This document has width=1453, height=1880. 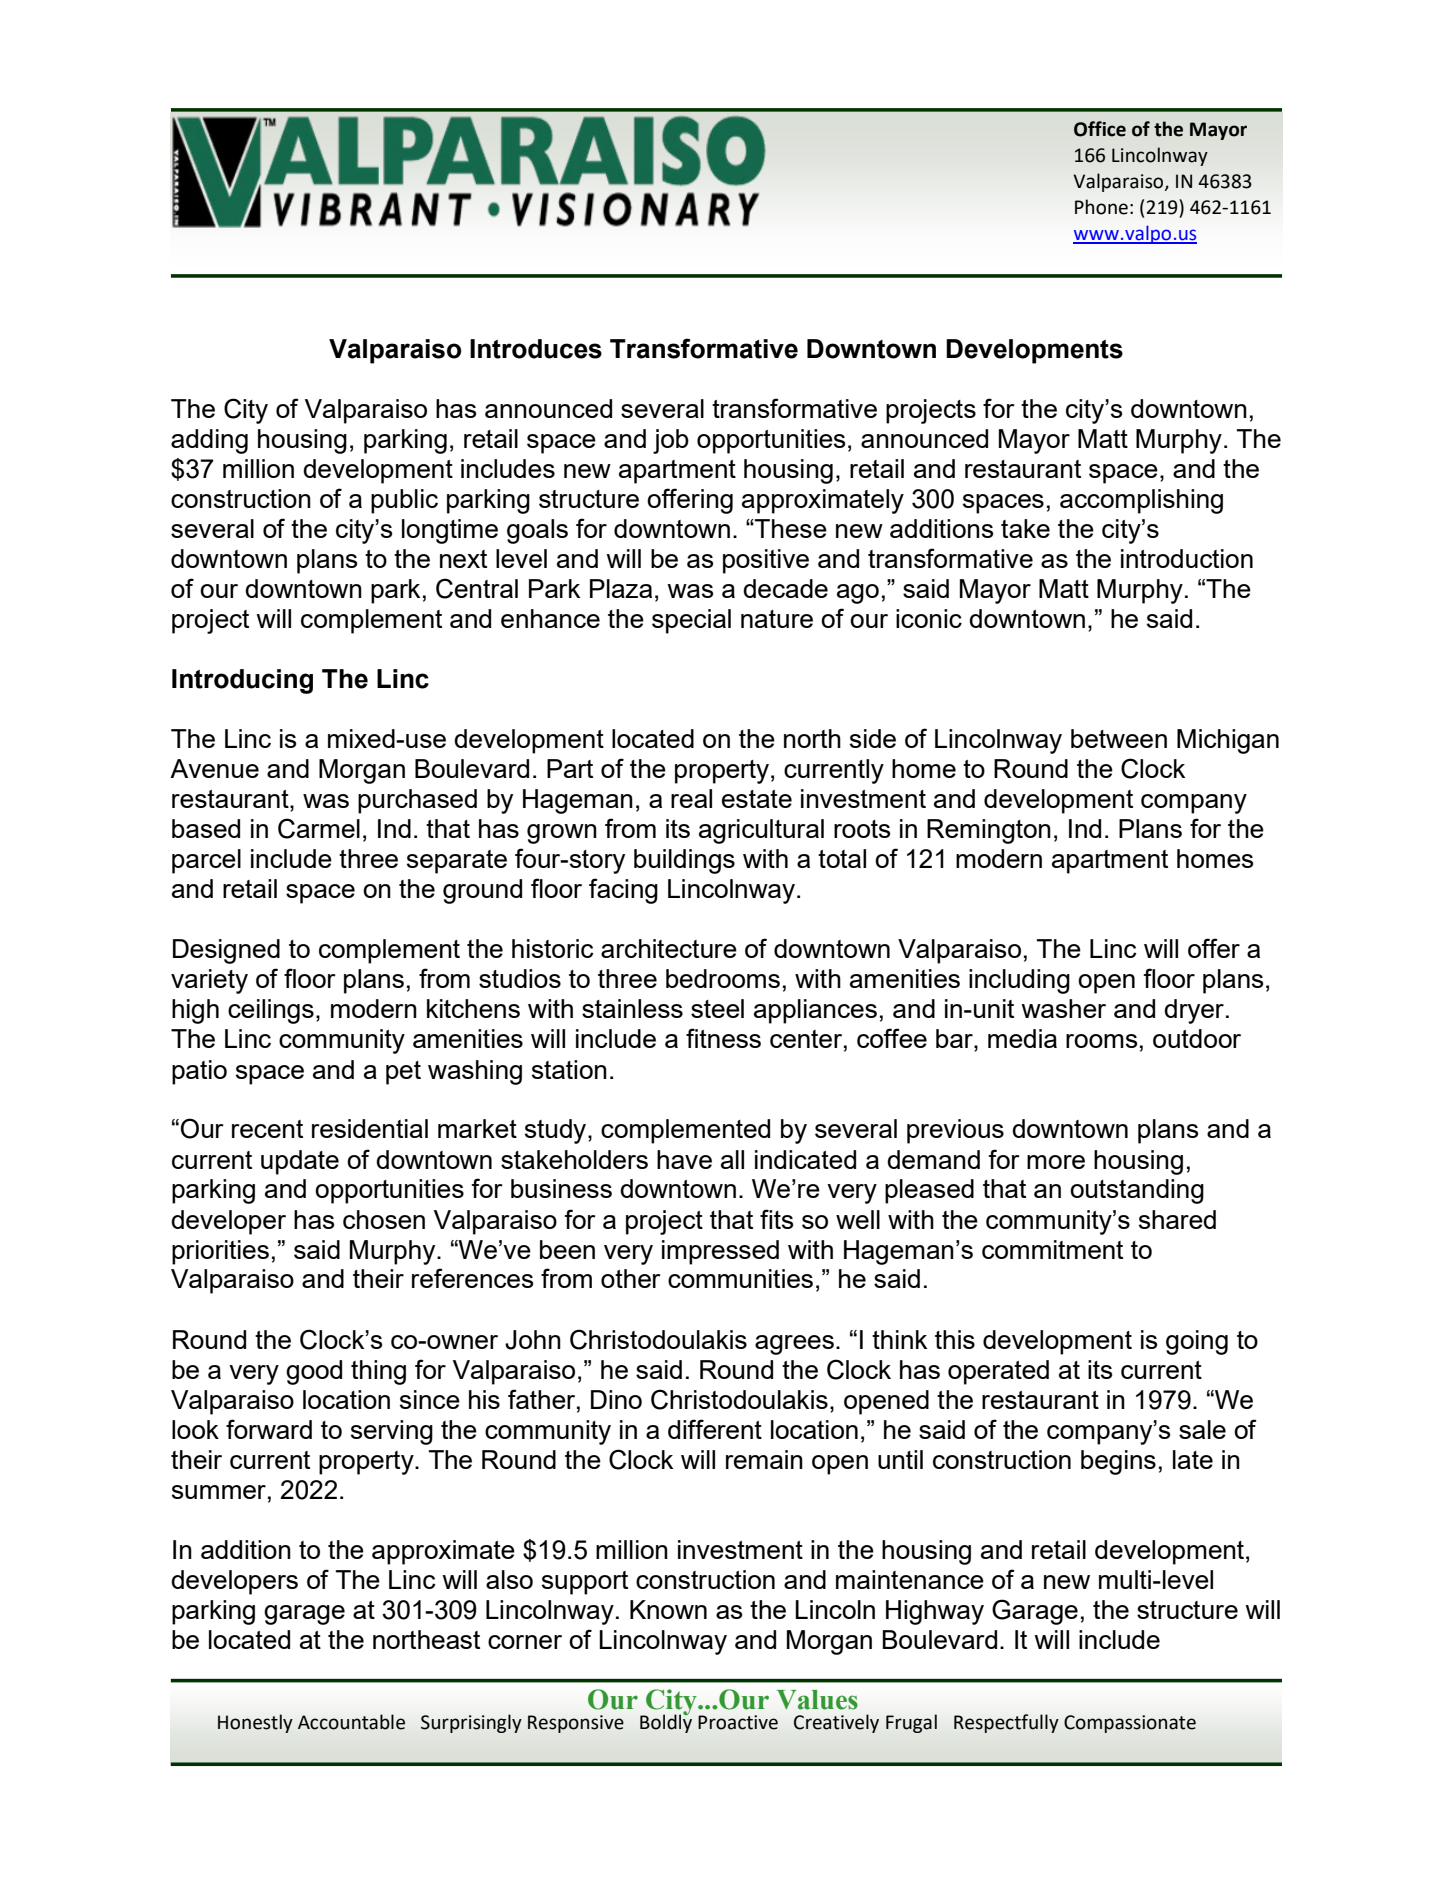 I want to click on Accountable, so click(x=351, y=1722).
